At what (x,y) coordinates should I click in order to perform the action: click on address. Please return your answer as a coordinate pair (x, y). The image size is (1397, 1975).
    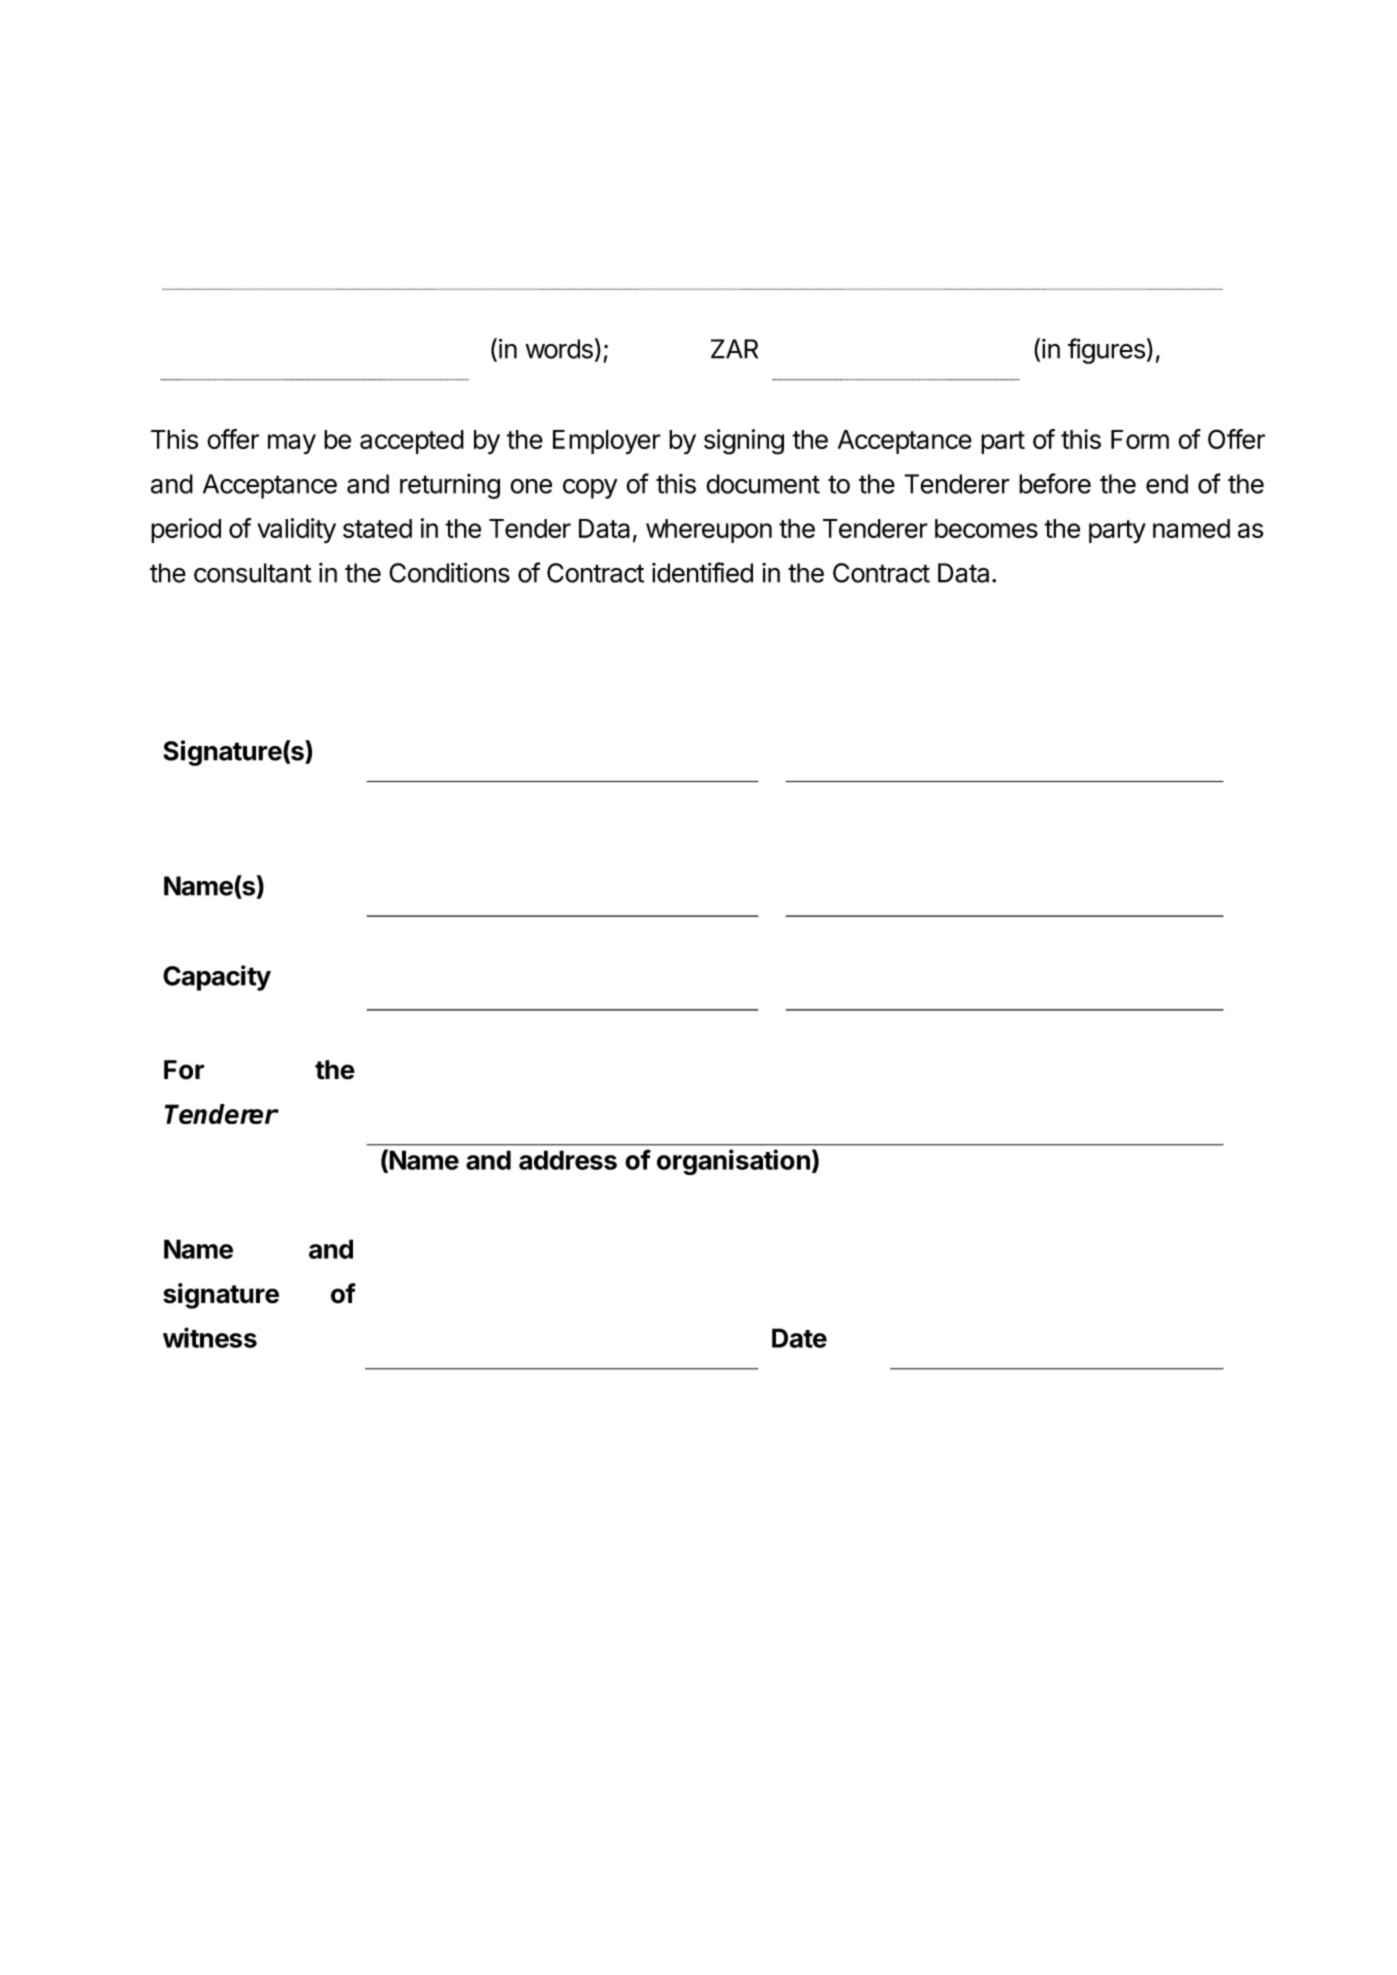
    Looking at the image, I should click on (568, 1160).
